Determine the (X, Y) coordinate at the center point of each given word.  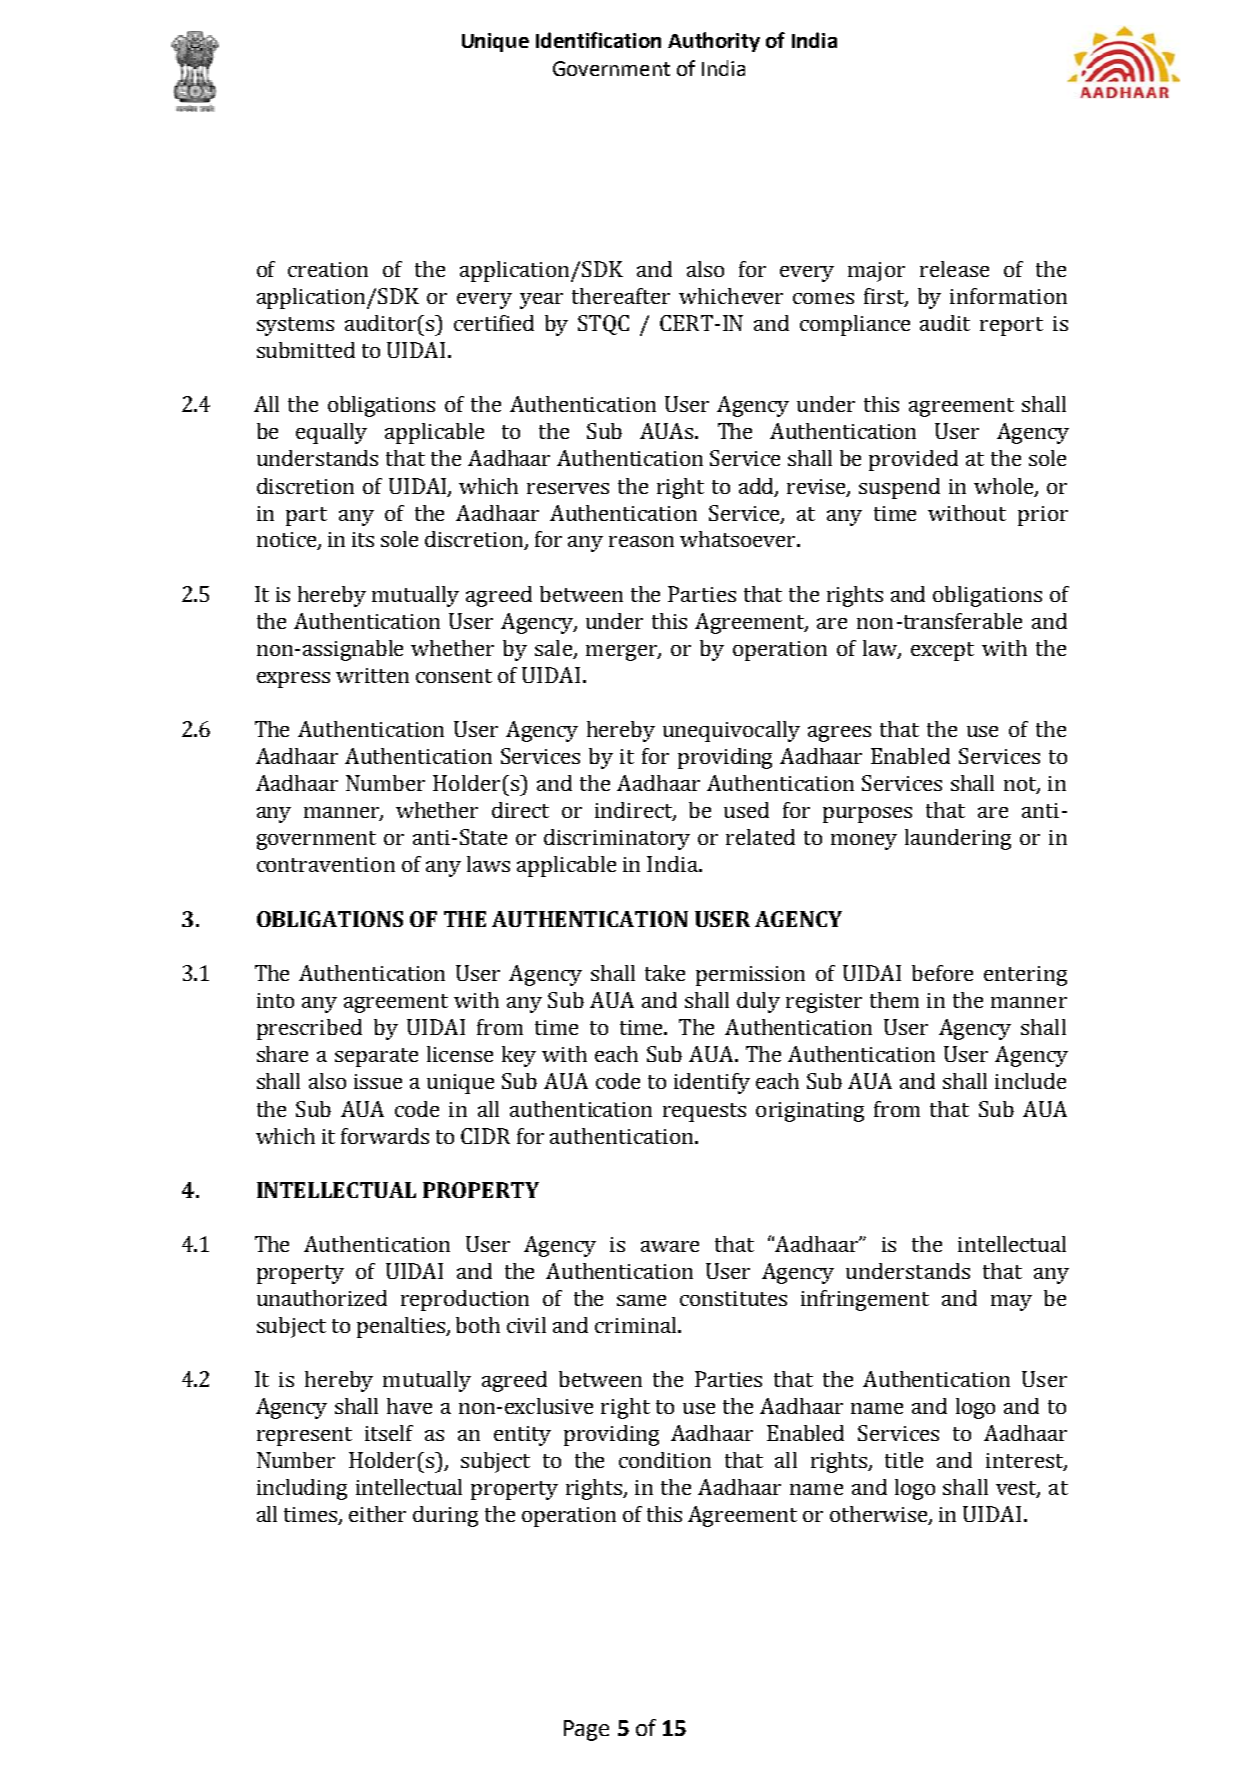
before (942, 973)
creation (328, 269)
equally (331, 433)
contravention (326, 864)
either (377, 1514)
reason (641, 541)
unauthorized (322, 1298)
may (1011, 1303)
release (954, 269)
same (641, 1300)
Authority (714, 42)
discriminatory (617, 839)
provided (913, 460)
